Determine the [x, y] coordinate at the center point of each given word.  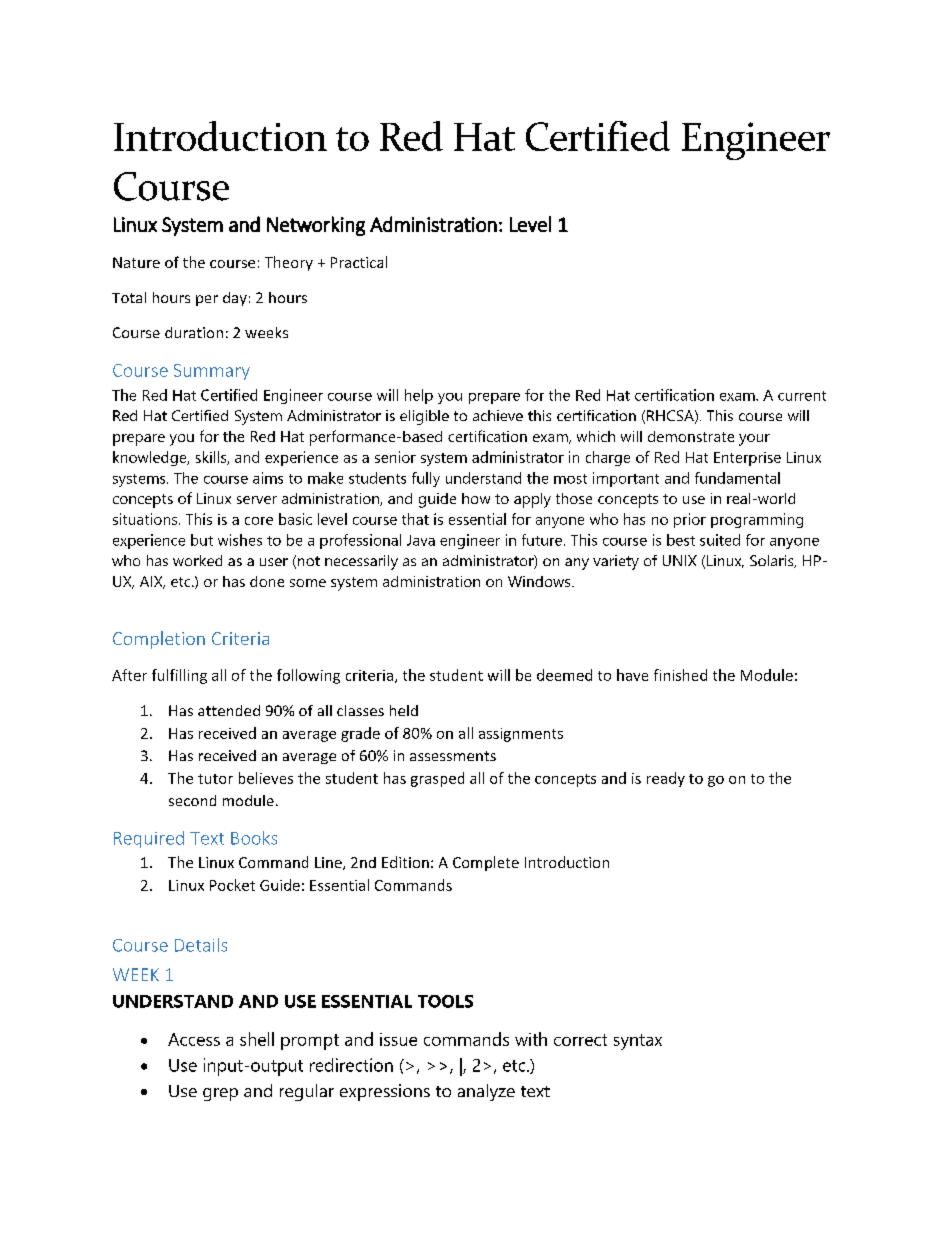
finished [680, 675]
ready [666, 779]
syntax [638, 1042]
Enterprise [747, 459]
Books [254, 838]
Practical [359, 262]
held [404, 710]
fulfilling [179, 676]
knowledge [151, 458]
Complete [486, 863]
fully [426, 479]
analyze [486, 1092]
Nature [136, 262]
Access [194, 1039]
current [802, 396]
